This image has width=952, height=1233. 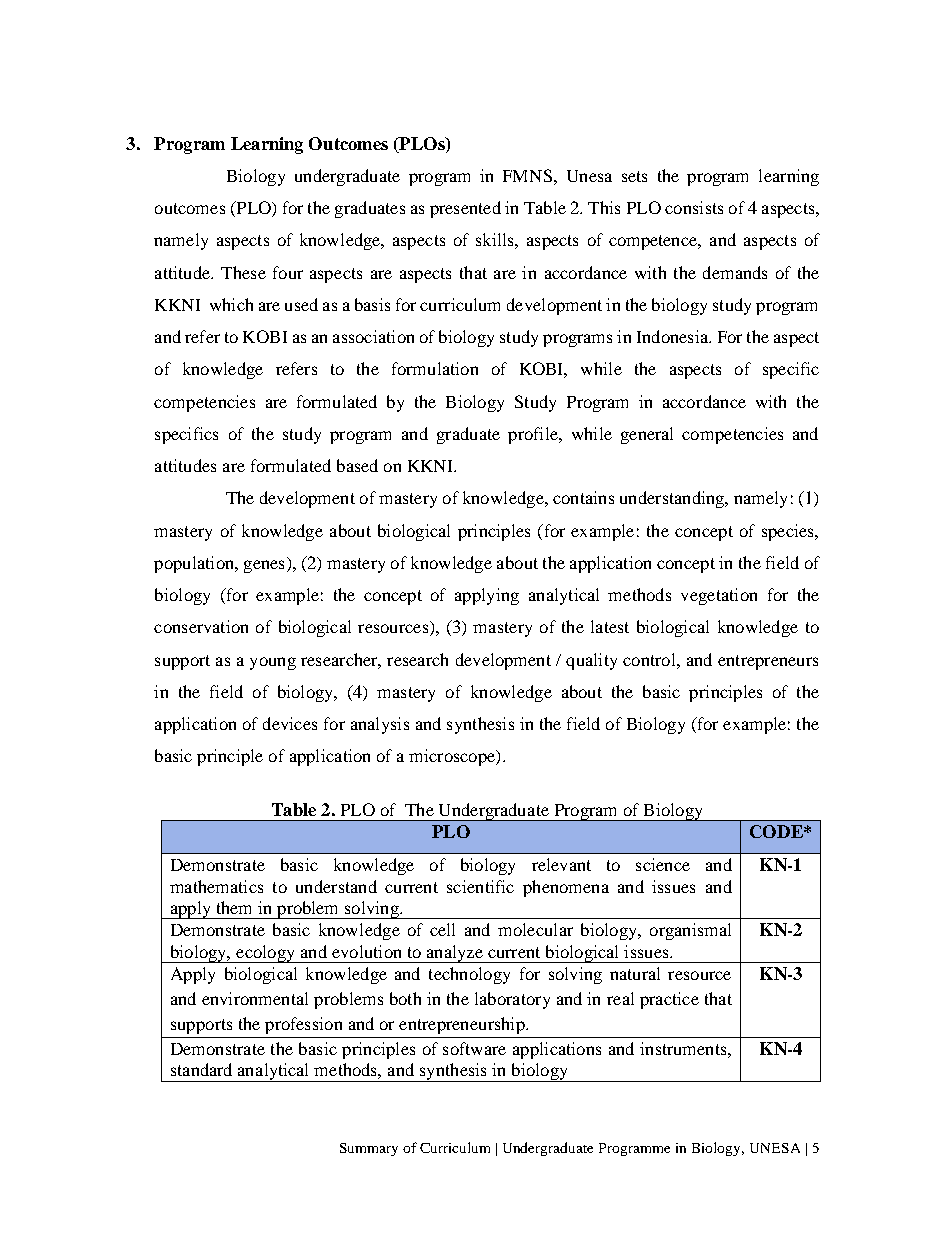 I want to click on devices, so click(x=290, y=723).
